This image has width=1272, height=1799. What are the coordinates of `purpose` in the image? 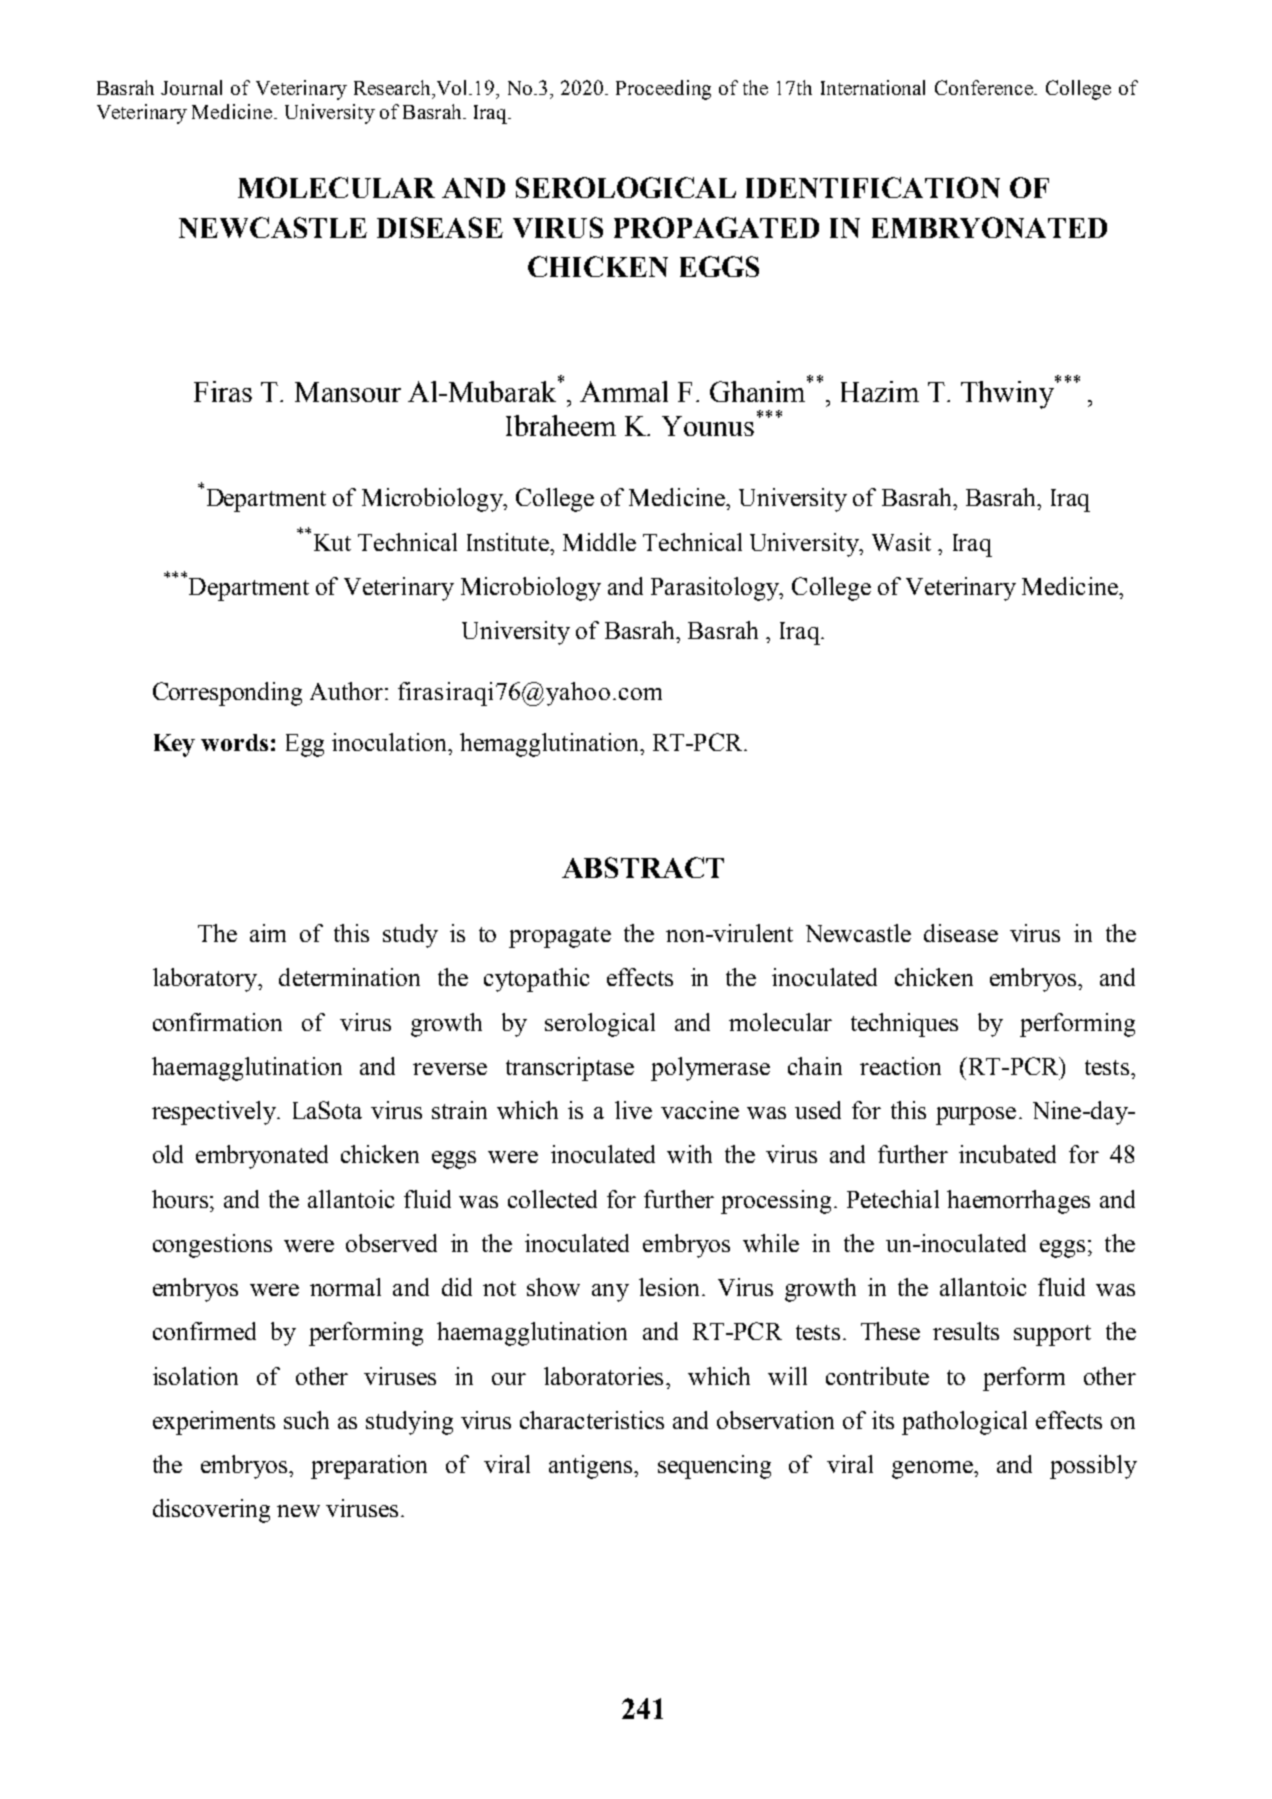 It's located at (976, 1116).
